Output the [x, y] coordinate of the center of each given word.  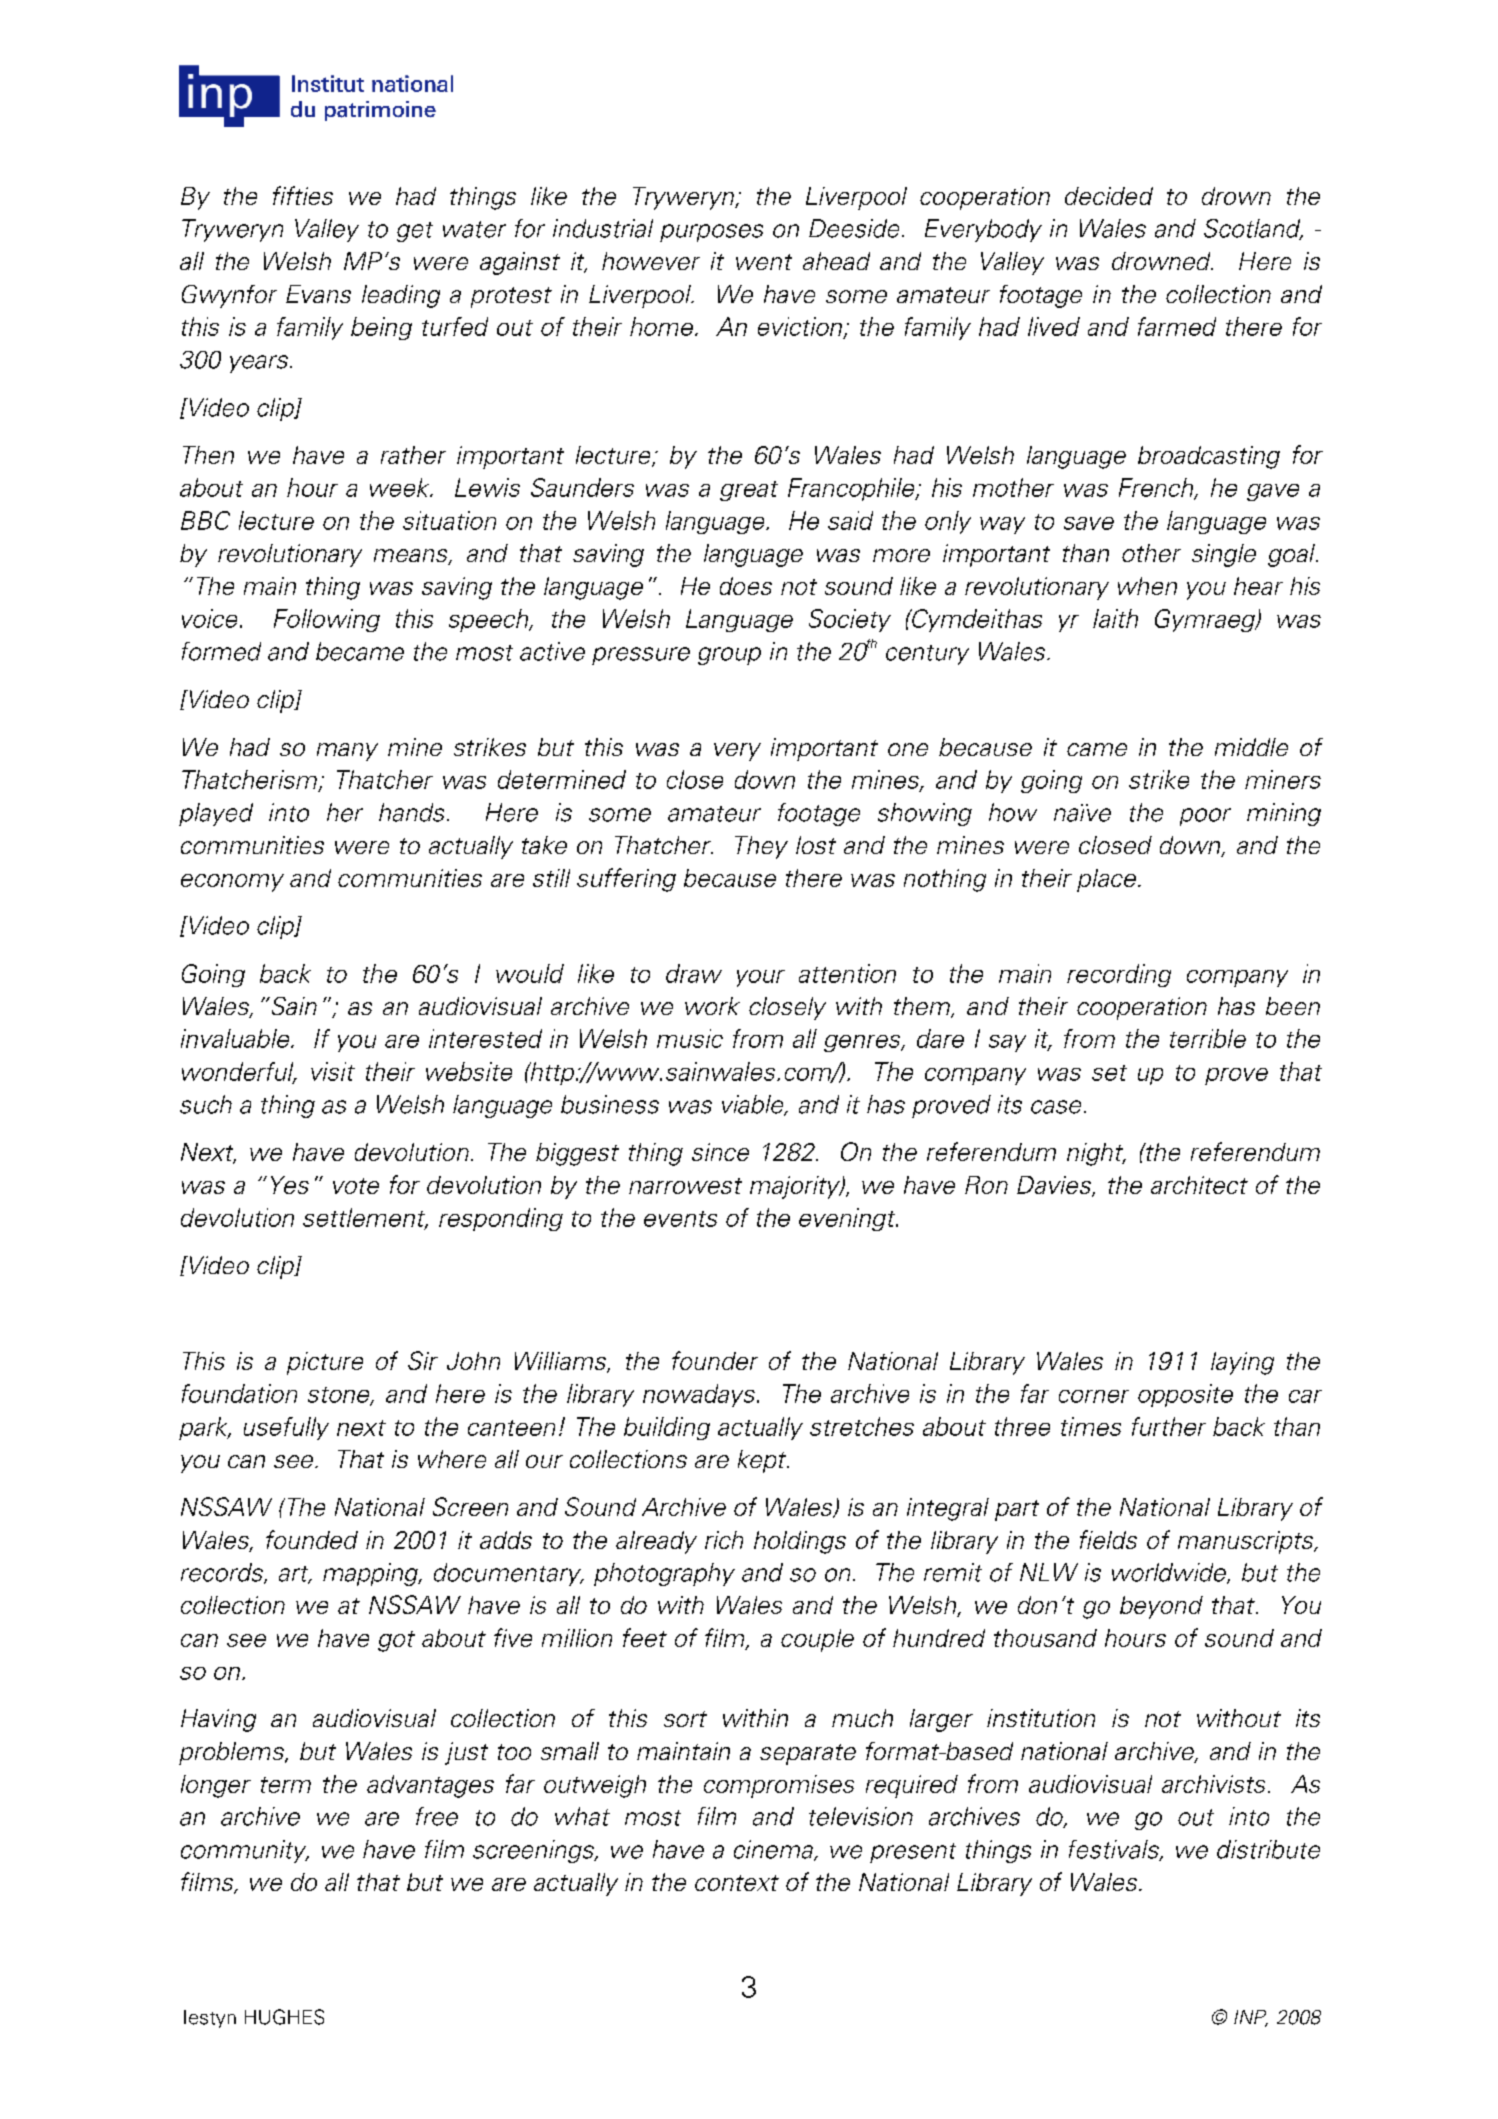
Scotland [1253, 229]
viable [754, 1105]
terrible [1208, 1038]
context [737, 1883]
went [764, 262]
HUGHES [284, 2017]
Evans [318, 294]
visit [333, 1071]
